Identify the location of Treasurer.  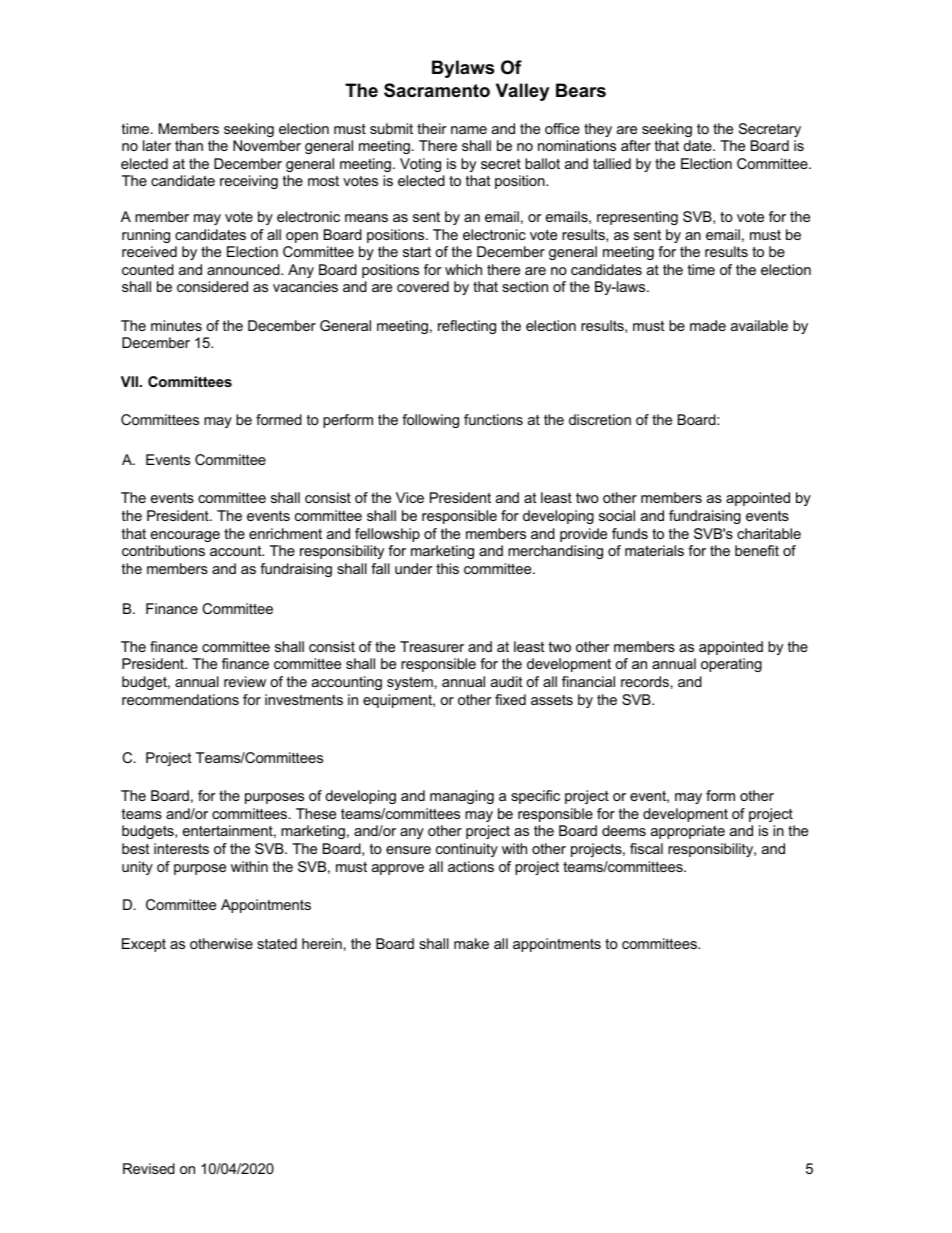
(432, 646).
